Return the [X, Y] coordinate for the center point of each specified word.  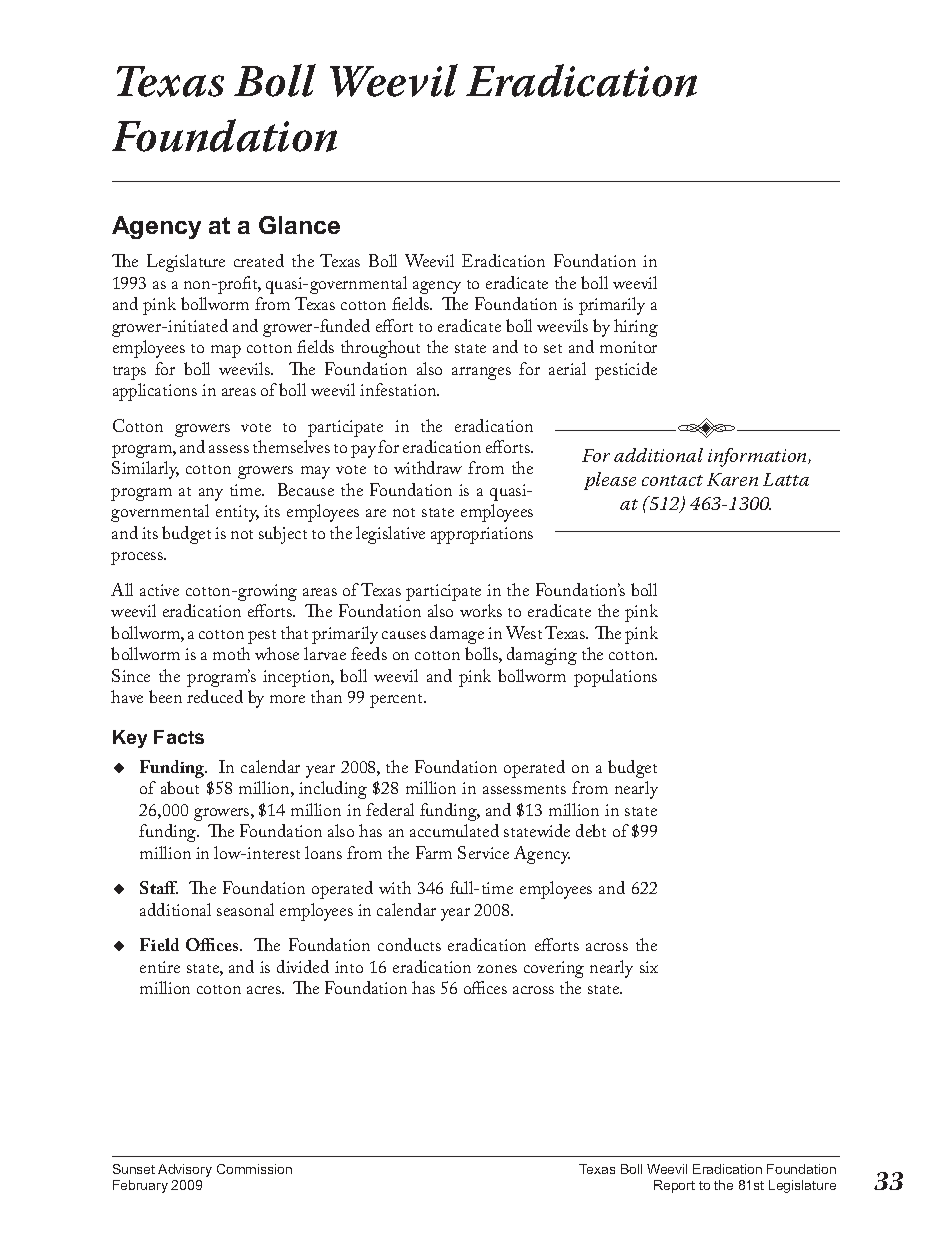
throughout [380, 349]
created [259, 260]
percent [398, 701]
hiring [636, 328]
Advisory [185, 1170]
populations [615, 678]
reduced [215, 696]
